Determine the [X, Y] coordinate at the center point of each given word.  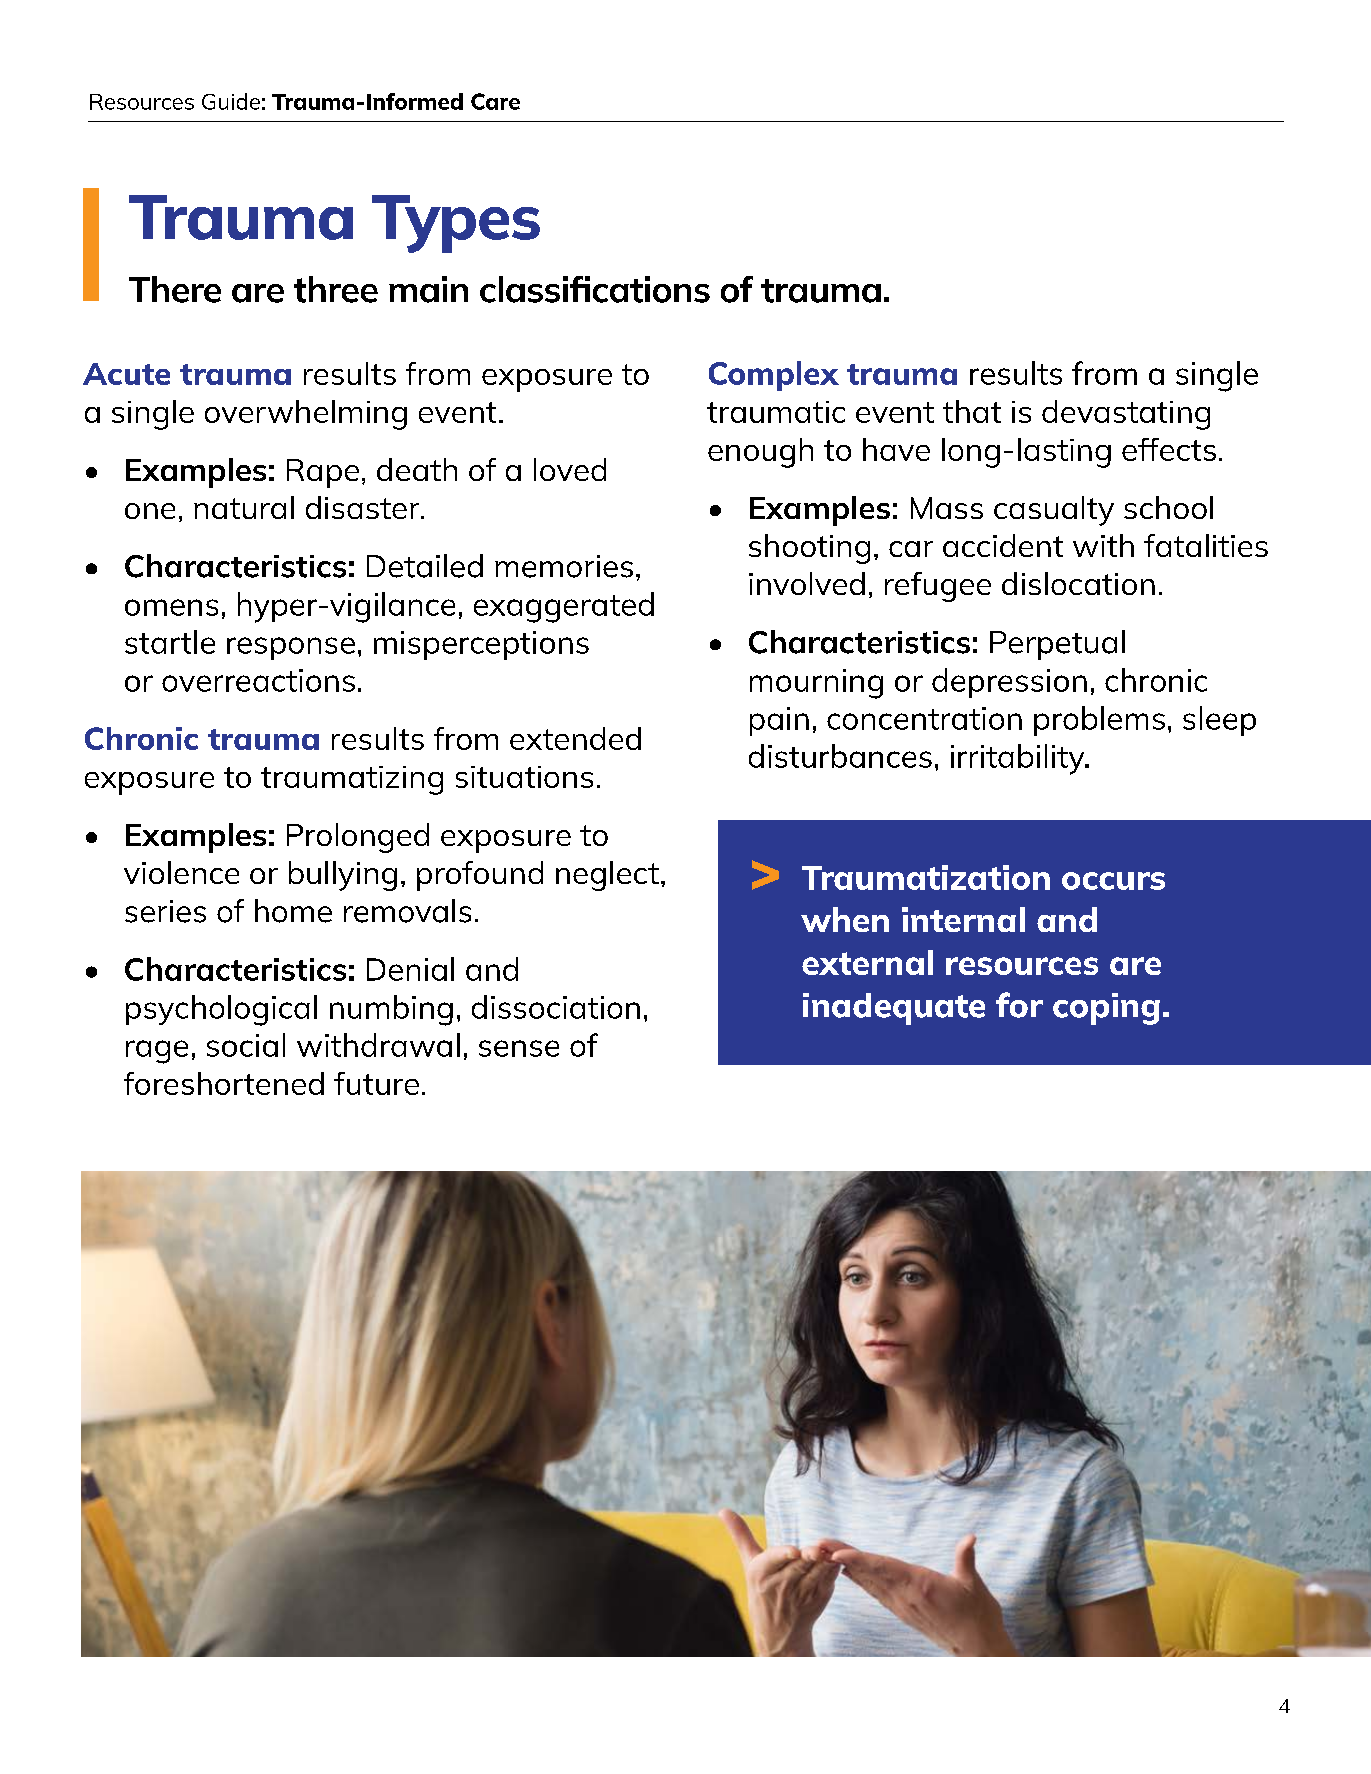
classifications [595, 289]
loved [570, 469]
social [246, 1045]
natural [244, 507]
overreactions [258, 680]
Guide [231, 101]
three [336, 289]
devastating [1126, 415]
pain [779, 721]
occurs [1113, 881]
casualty [1054, 511]
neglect [607, 876]
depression [1009, 683]
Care [495, 101]
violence [181, 872]
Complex [774, 376]
